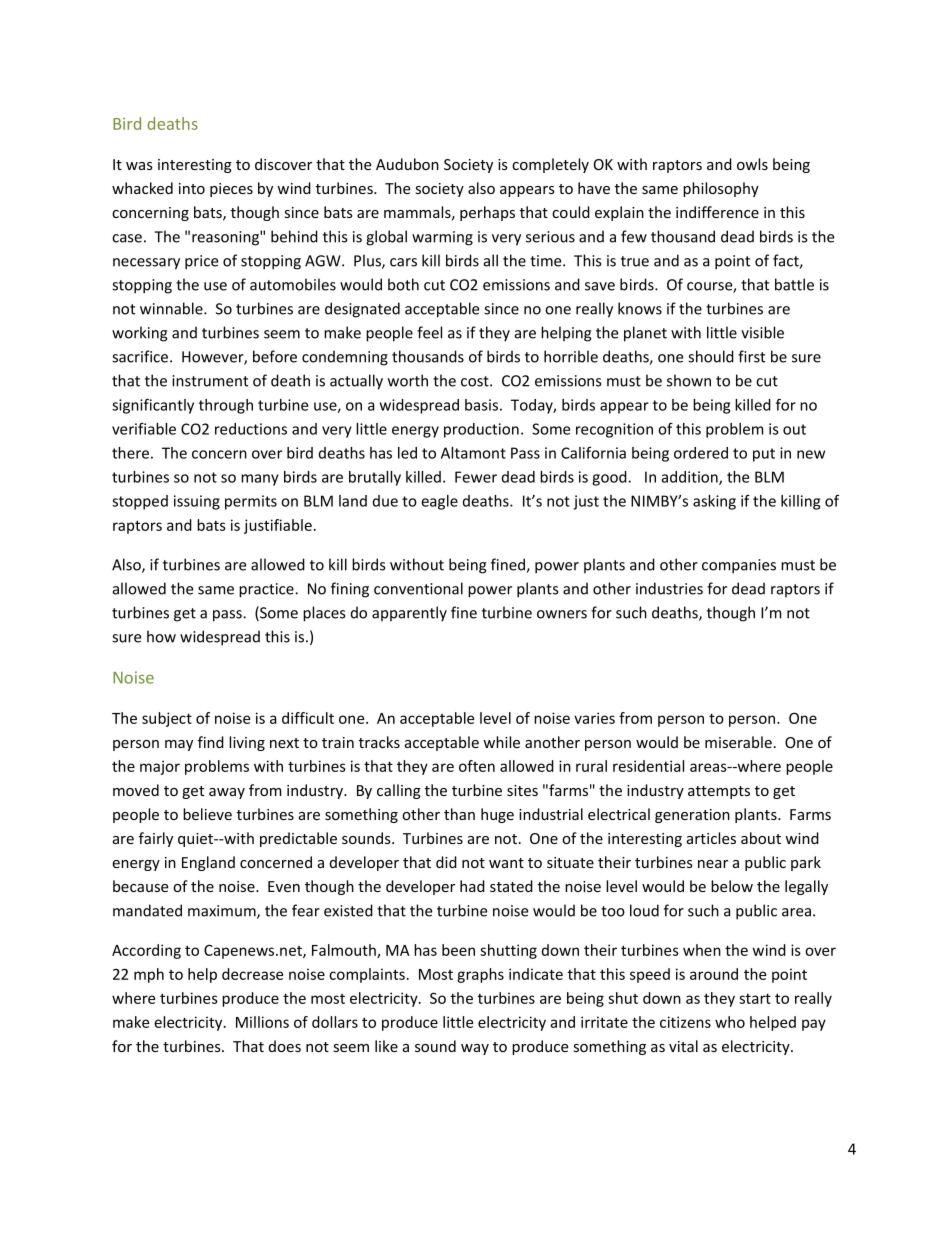 The image size is (952, 1233). I want to click on while, so click(501, 742).
